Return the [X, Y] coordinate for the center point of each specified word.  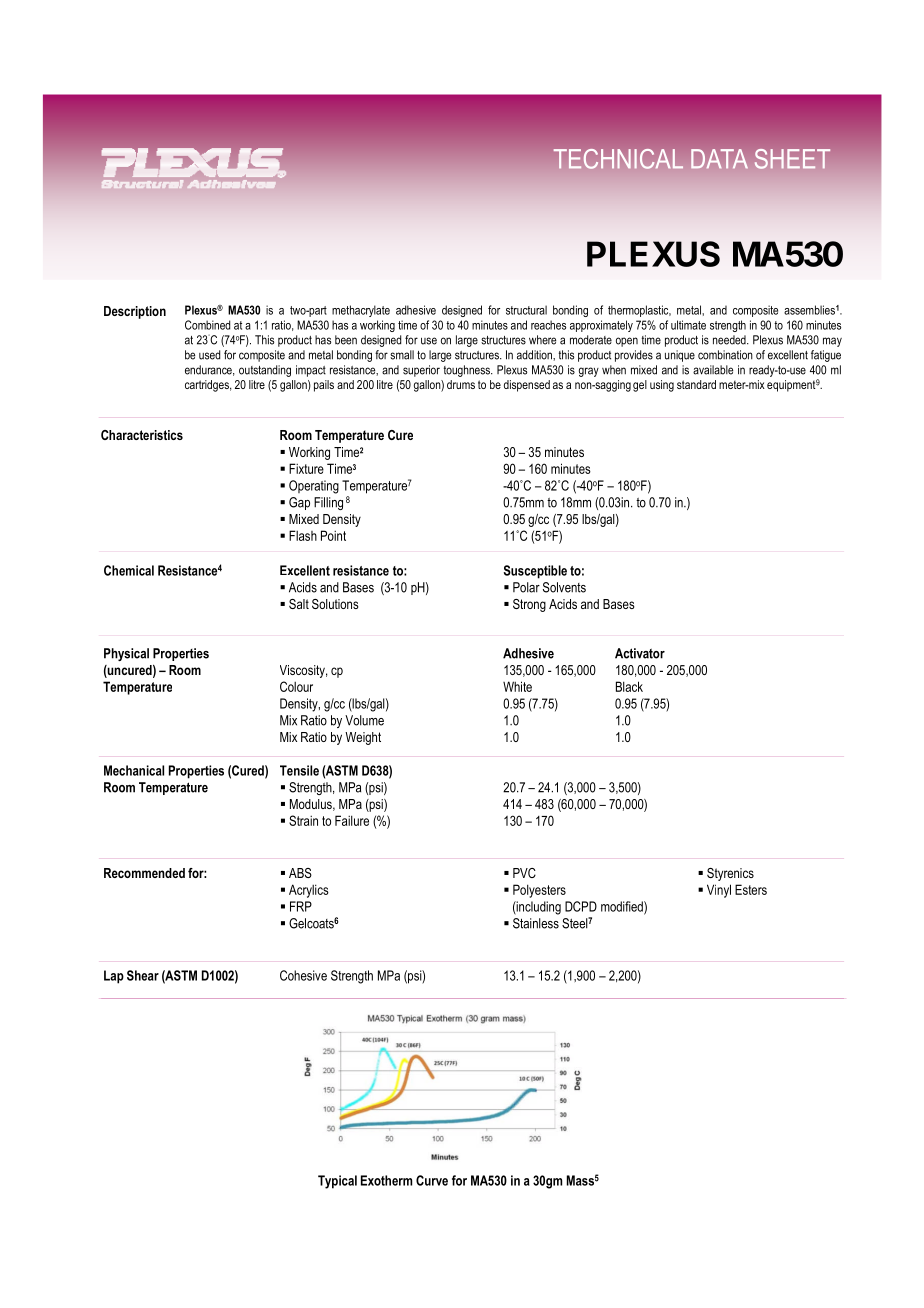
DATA [719, 159]
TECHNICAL [618, 159]
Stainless [536, 923]
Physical [126, 654]
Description [135, 312]
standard [696, 384]
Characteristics [142, 435]
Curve [432, 1180]
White [517, 686]
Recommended [144, 873]
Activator [640, 653]
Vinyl [719, 891]
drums [461, 384]
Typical [337, 1182]
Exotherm [386, 1180]
